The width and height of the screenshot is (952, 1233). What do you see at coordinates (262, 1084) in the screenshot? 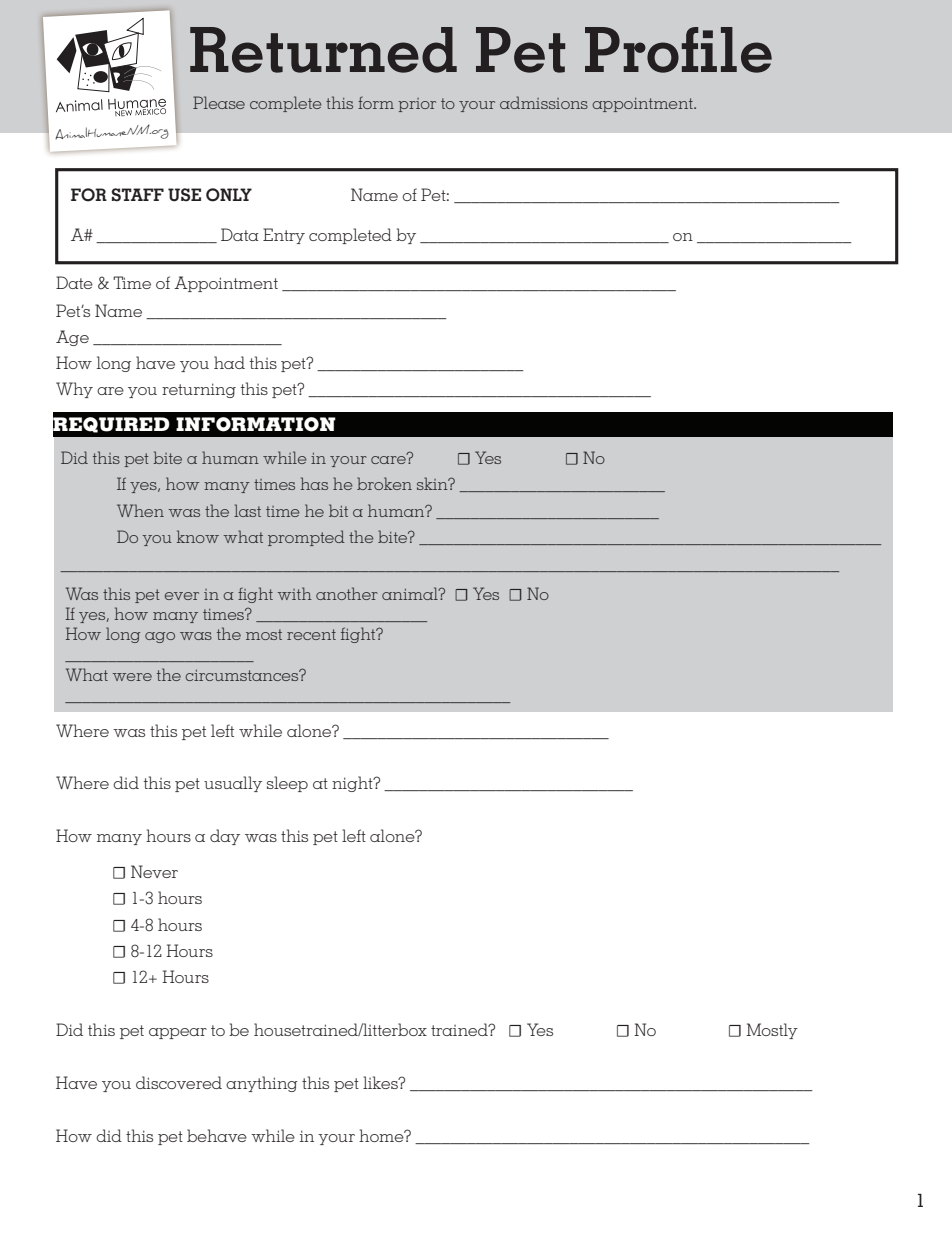
I see `anything` at bounding box center [262, 1084].
